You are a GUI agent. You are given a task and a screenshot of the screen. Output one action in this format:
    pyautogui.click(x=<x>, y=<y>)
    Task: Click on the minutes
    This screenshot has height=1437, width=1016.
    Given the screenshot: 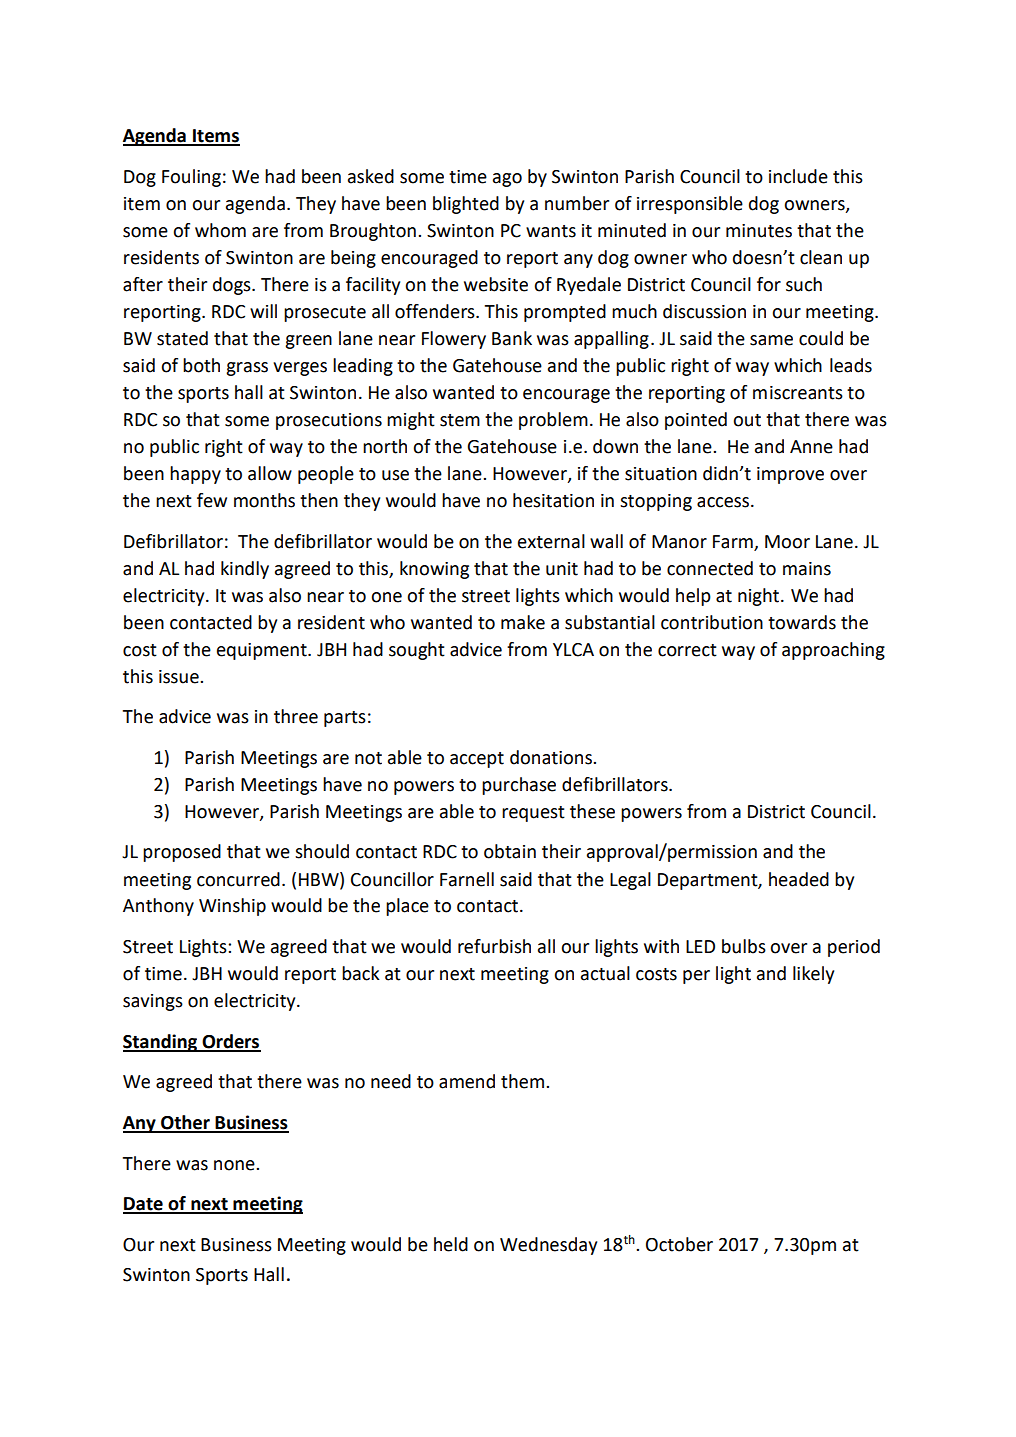 What is the action you would take?
    pyautogui.click(x=759, y=231)
